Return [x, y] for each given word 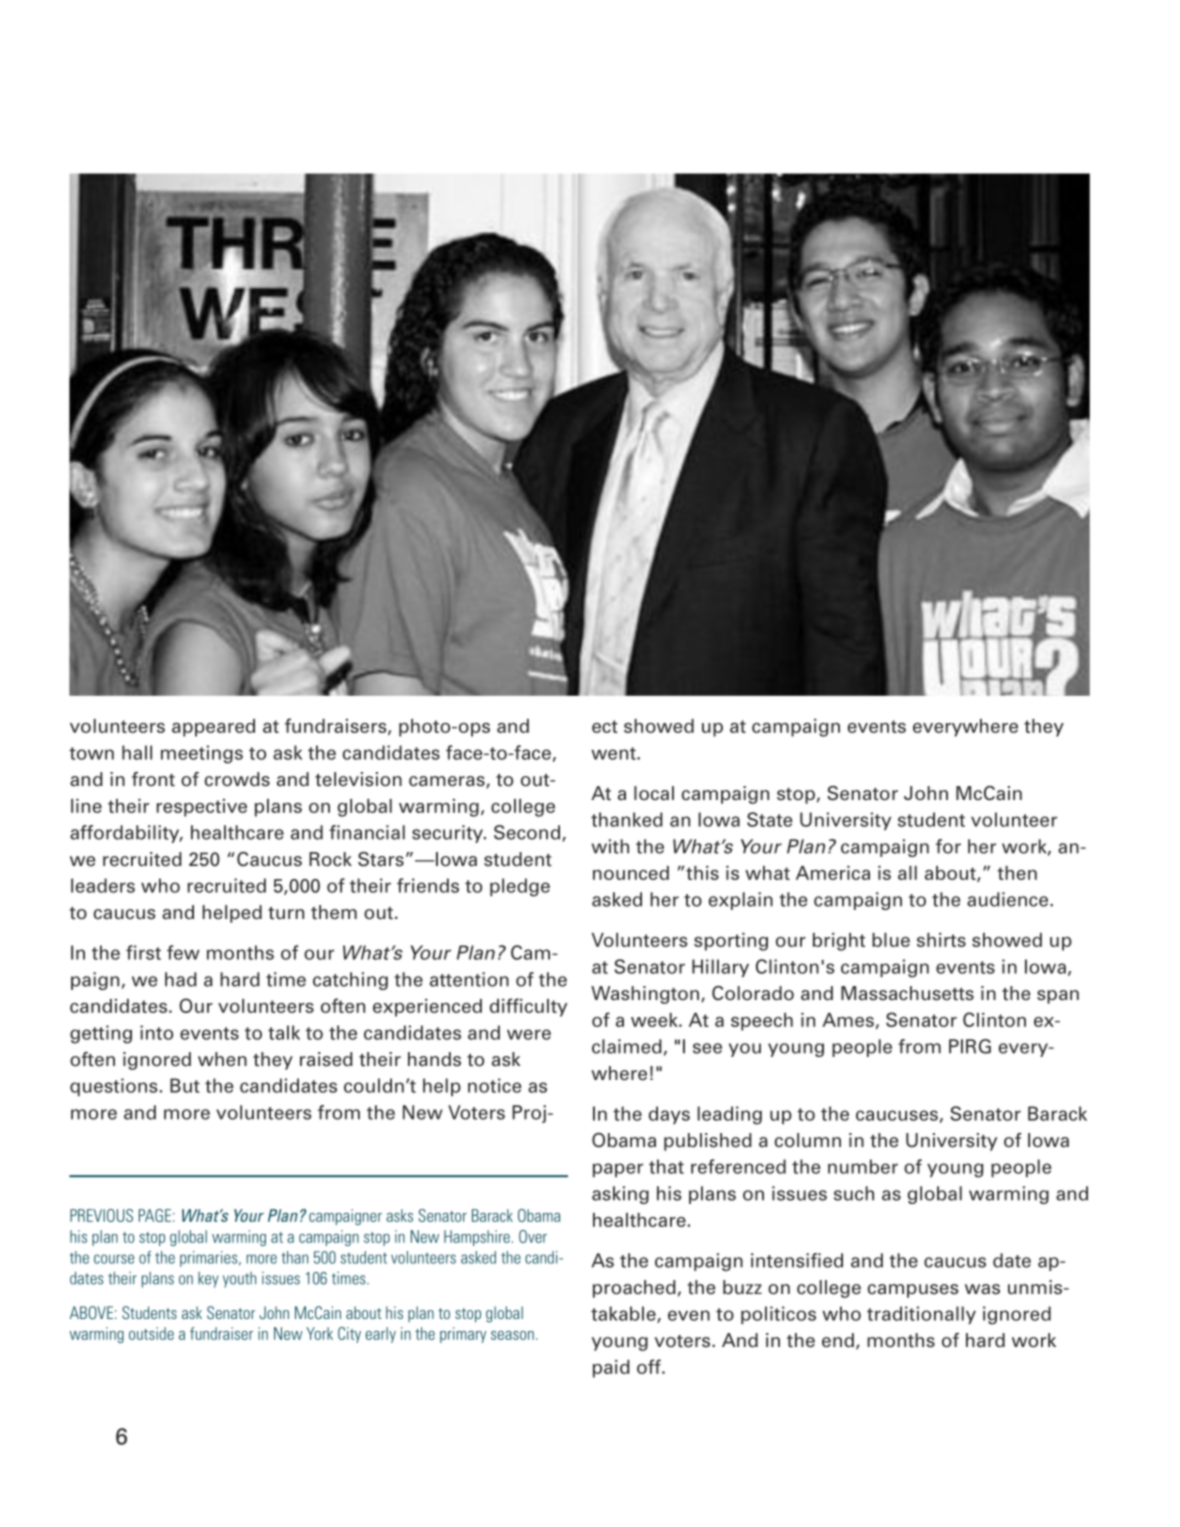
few [183, 952]
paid [611, 1369]
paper [618, 1170]
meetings [202, 754]
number [863, 1166]
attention [469, 979]
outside [151, 1333]
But [185, 1085]
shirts [941, 940]
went [614, 753]
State [770, 819]
